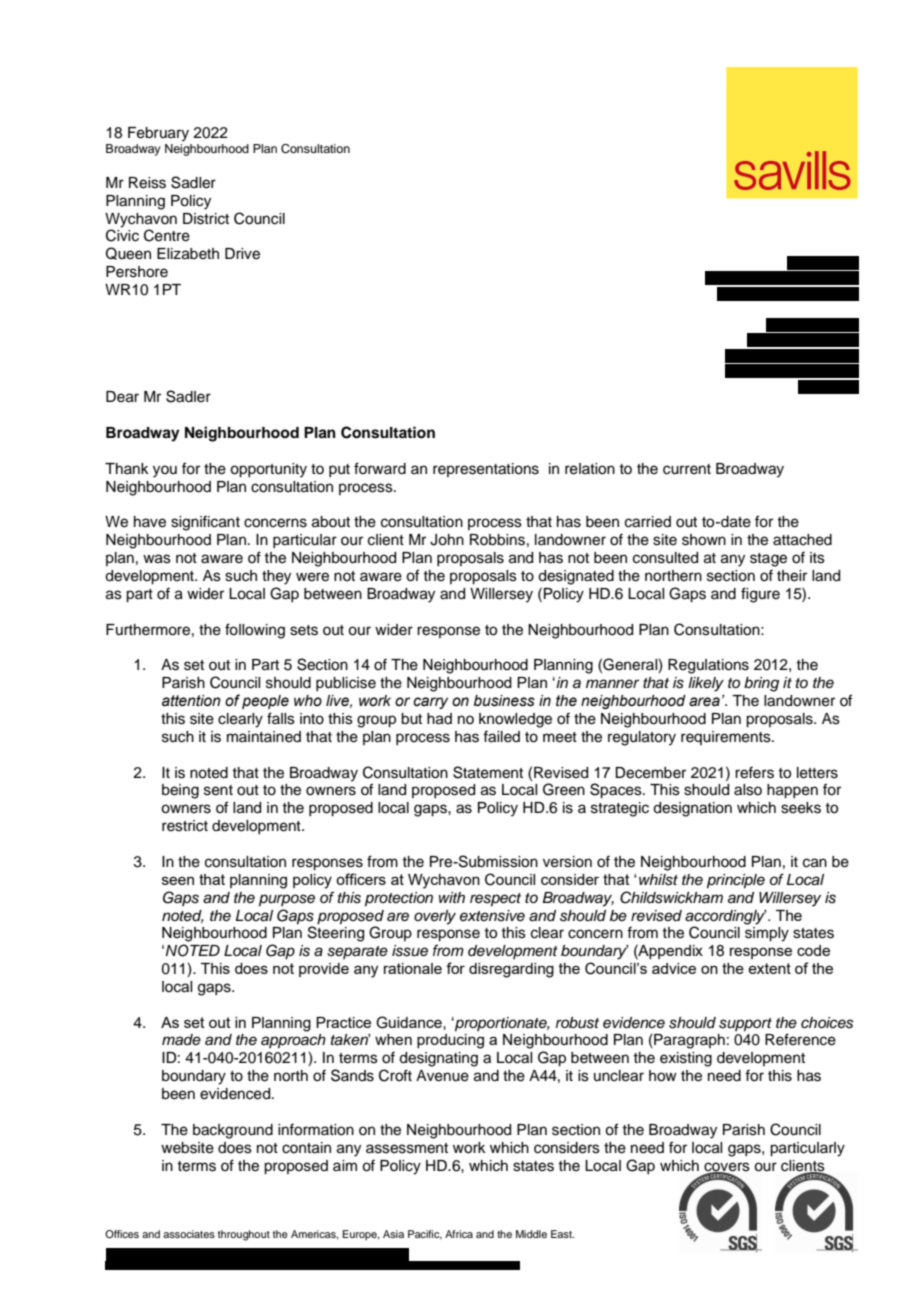 Image resolution: width=924 pixels, height=1308 pixels. Describe the element at coordinates (504, 701) in the page. I see `business` at that location.
